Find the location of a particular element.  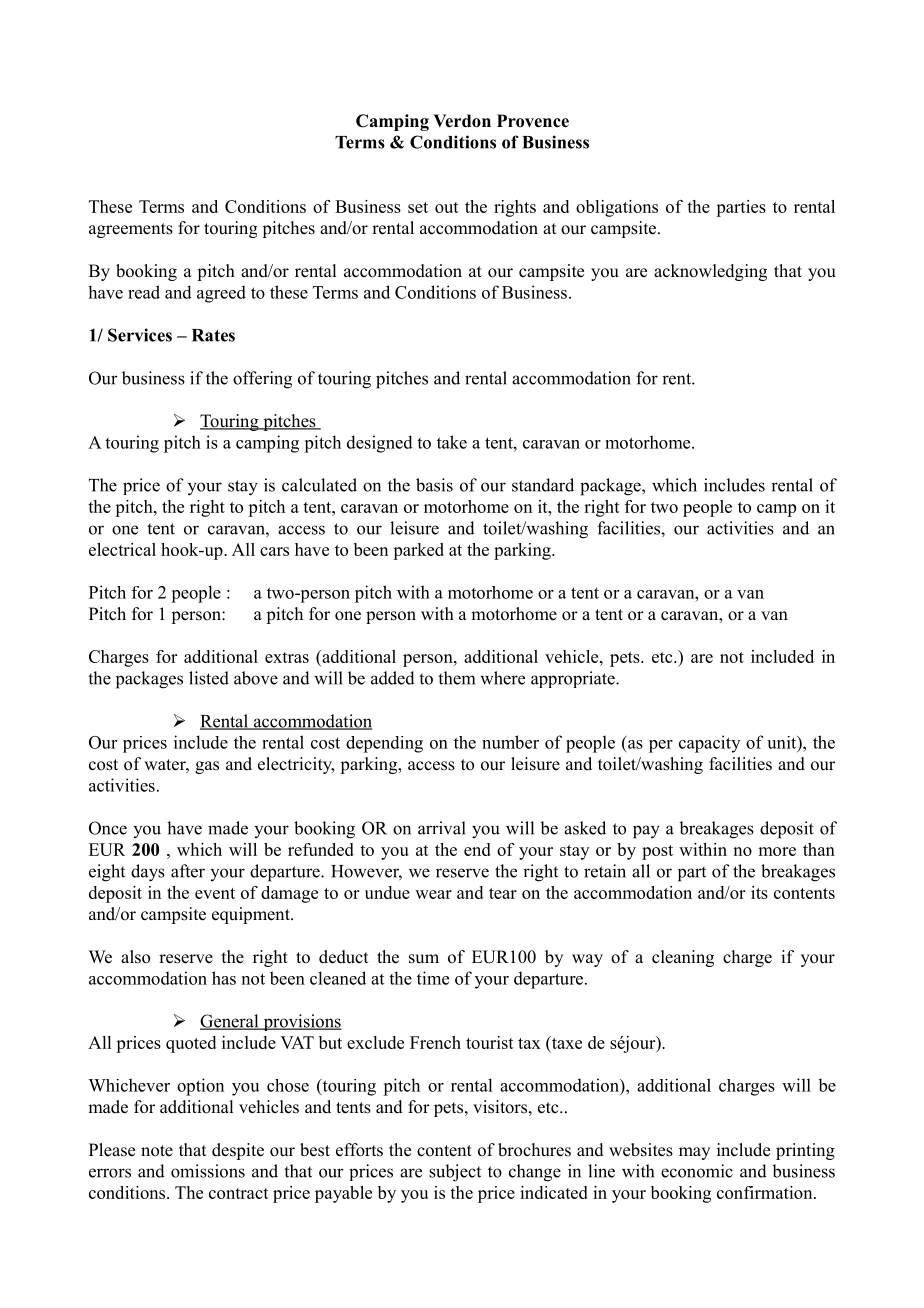

out is located at coordinates (447, 207).
